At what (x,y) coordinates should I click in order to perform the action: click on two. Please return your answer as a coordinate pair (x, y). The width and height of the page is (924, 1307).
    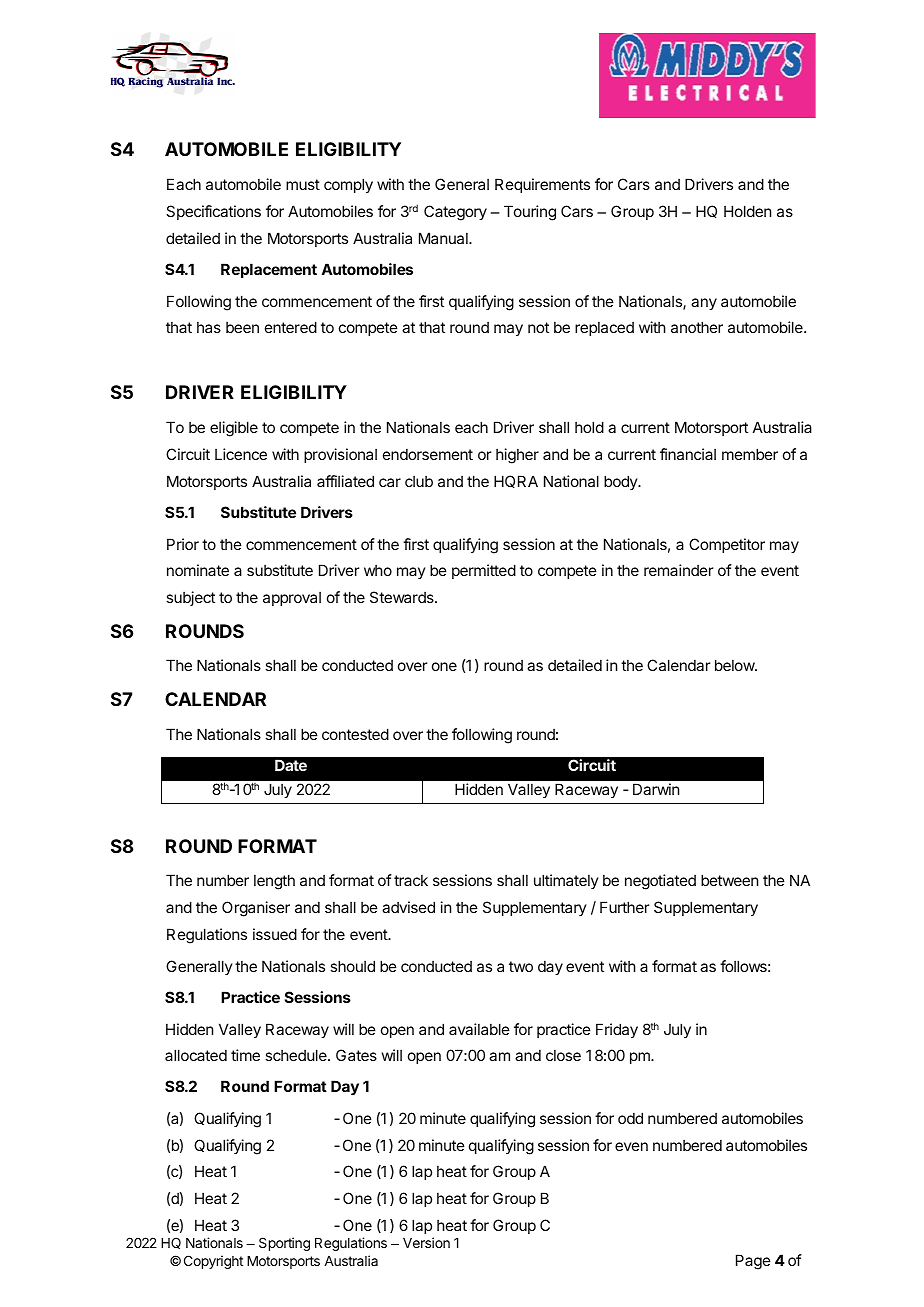
    Looking at the image, I should click on (521, 966).
